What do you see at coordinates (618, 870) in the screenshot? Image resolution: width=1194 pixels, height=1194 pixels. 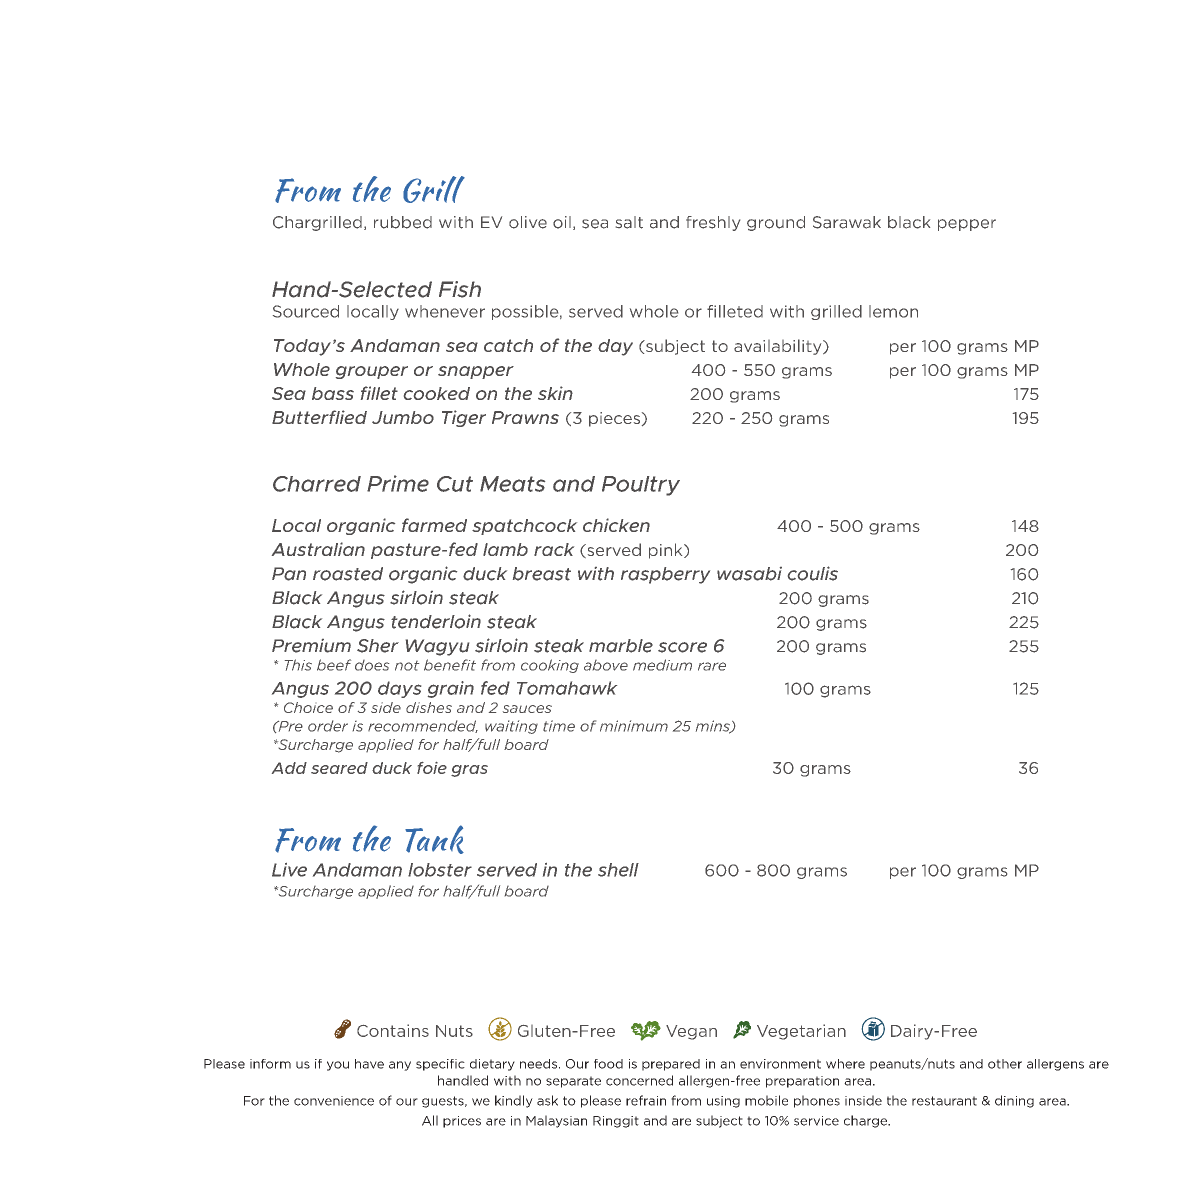 I see `shell` at bounding box center [618, 870].
